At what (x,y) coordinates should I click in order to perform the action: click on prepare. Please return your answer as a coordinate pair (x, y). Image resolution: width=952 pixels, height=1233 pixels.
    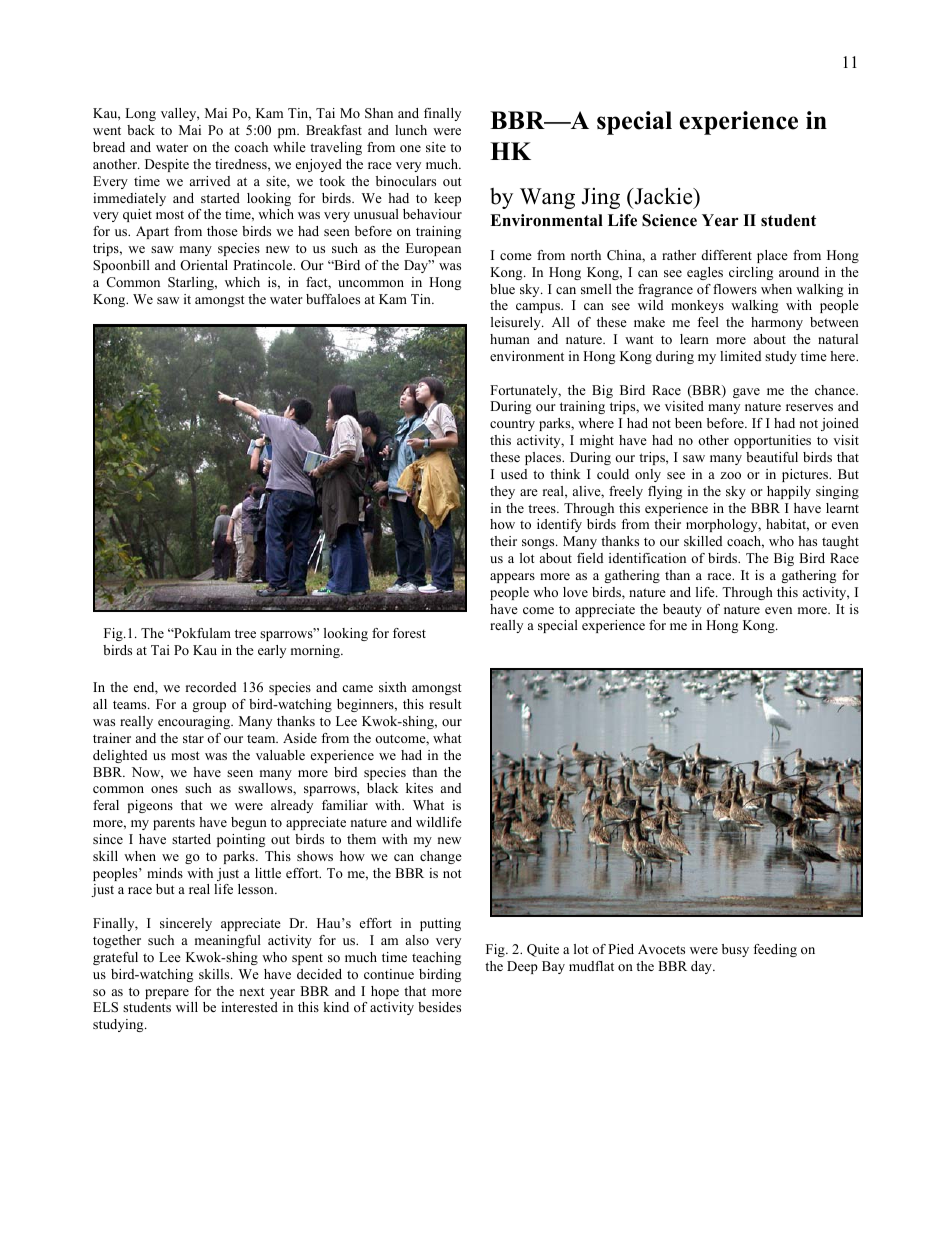
    Looking at the image, I should click on (167, 994).
